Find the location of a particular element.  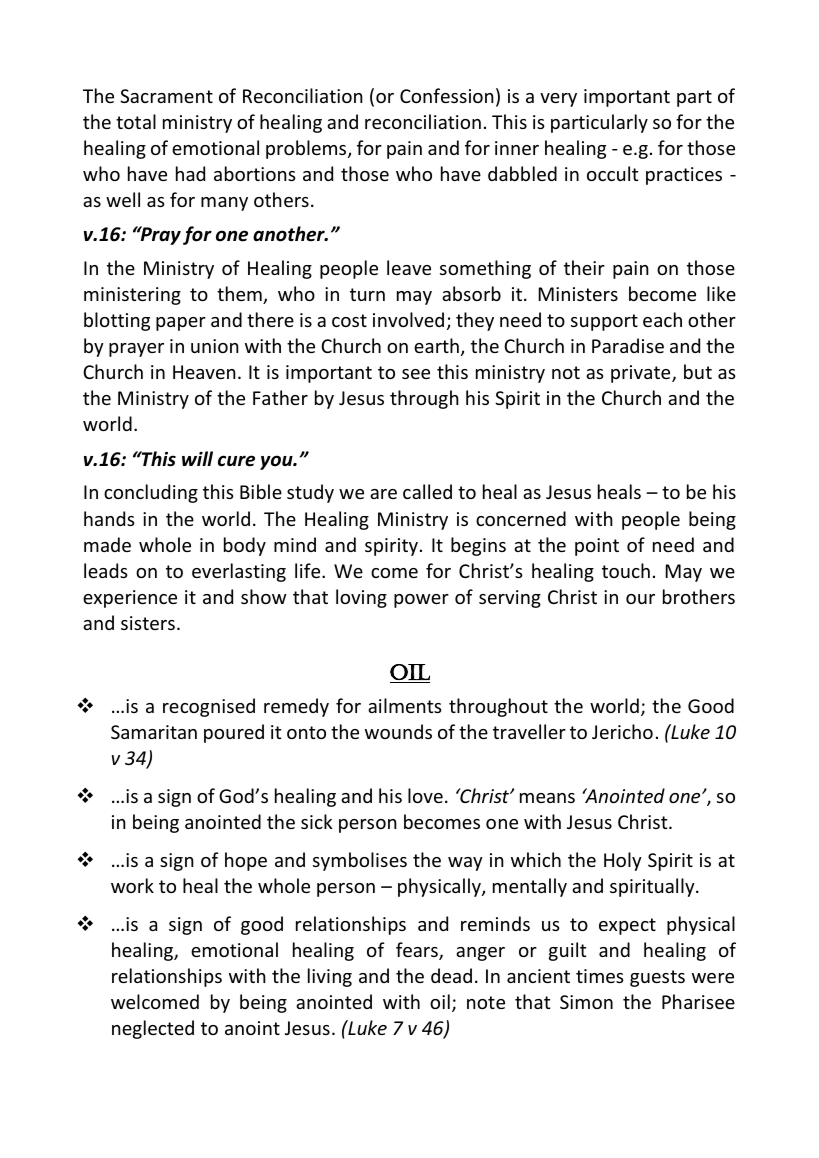

point is located at coordinates (597, 547).
